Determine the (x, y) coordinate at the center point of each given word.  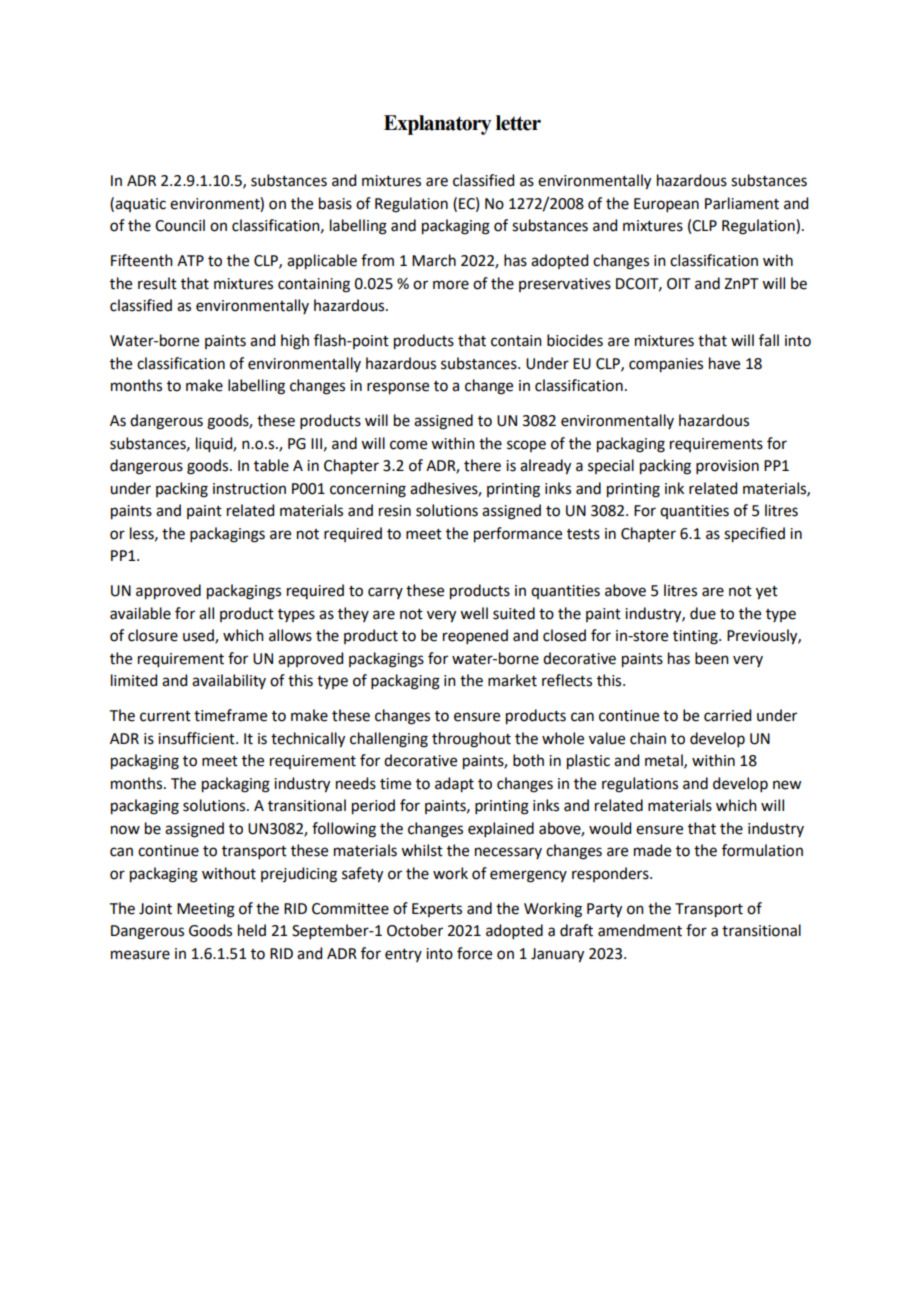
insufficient (197, 738)
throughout (471, 740)
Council (180, 225)
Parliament (742, 203)
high (295, 342)
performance (518, 535)
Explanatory (437, 125)
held (252, 930)
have (724, 363)
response (398, 388)
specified (754, 535)
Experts (437, 910)
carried (727, 715)
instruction (249, 489)
